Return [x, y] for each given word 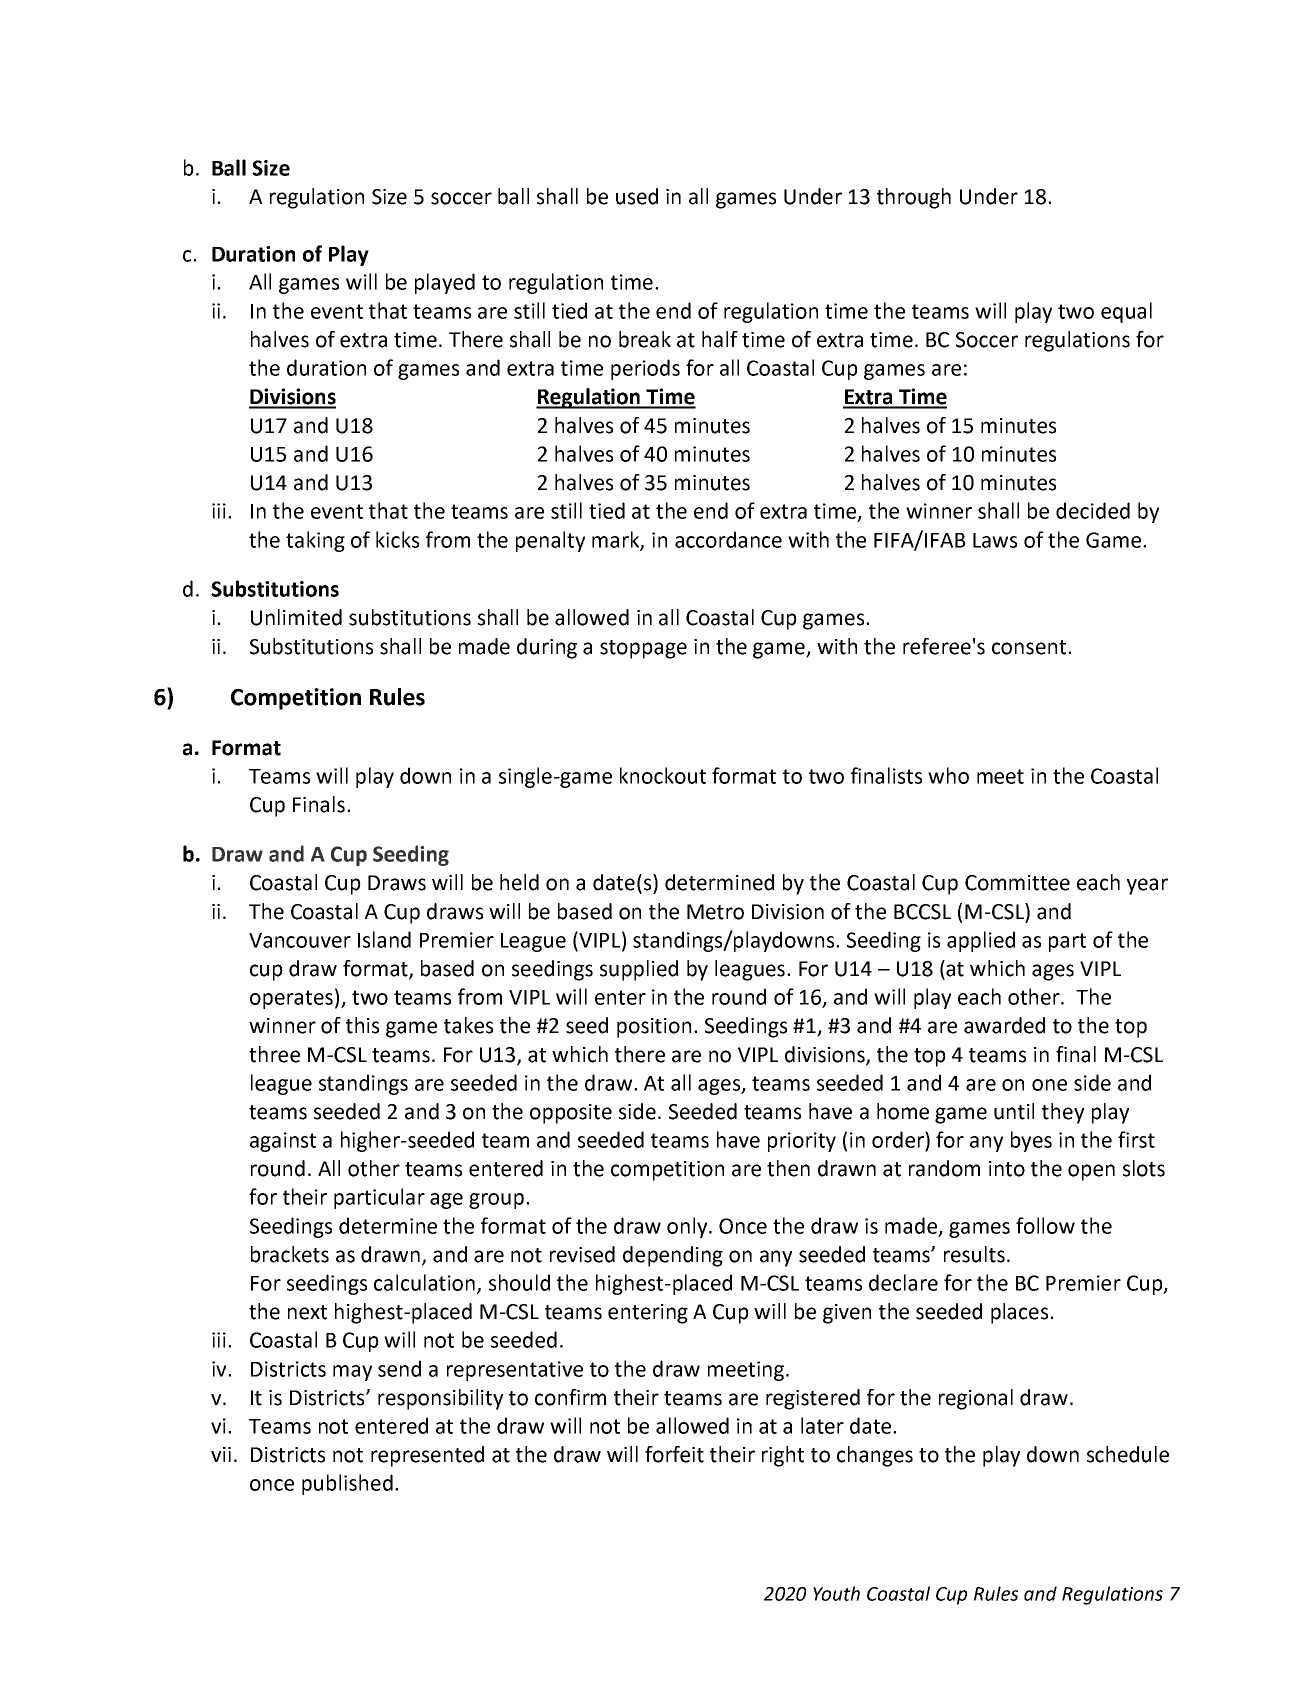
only [688, 1227]
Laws [995, 540]
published [347, 1484]
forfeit [674, 1454]
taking [315, 541]
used [637, 196]
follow [1045, 1225]
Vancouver [300, 940]
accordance [728, 539]
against [283, 1142]
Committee [1017, 883]
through [914, 198]
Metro [715, 912]
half [720, 339]
